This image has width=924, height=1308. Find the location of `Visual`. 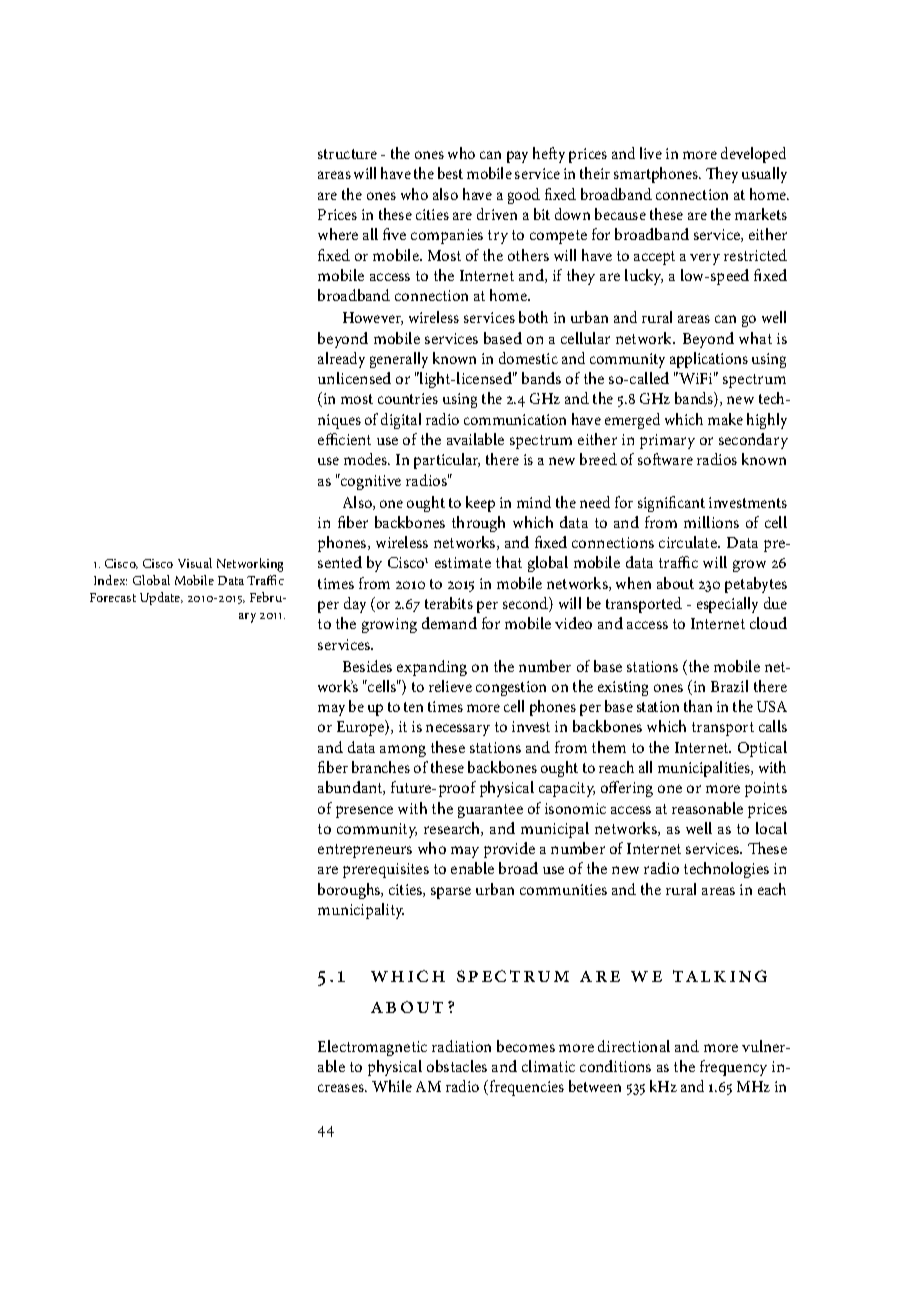

Visual is located at coordinates (195, 563).
